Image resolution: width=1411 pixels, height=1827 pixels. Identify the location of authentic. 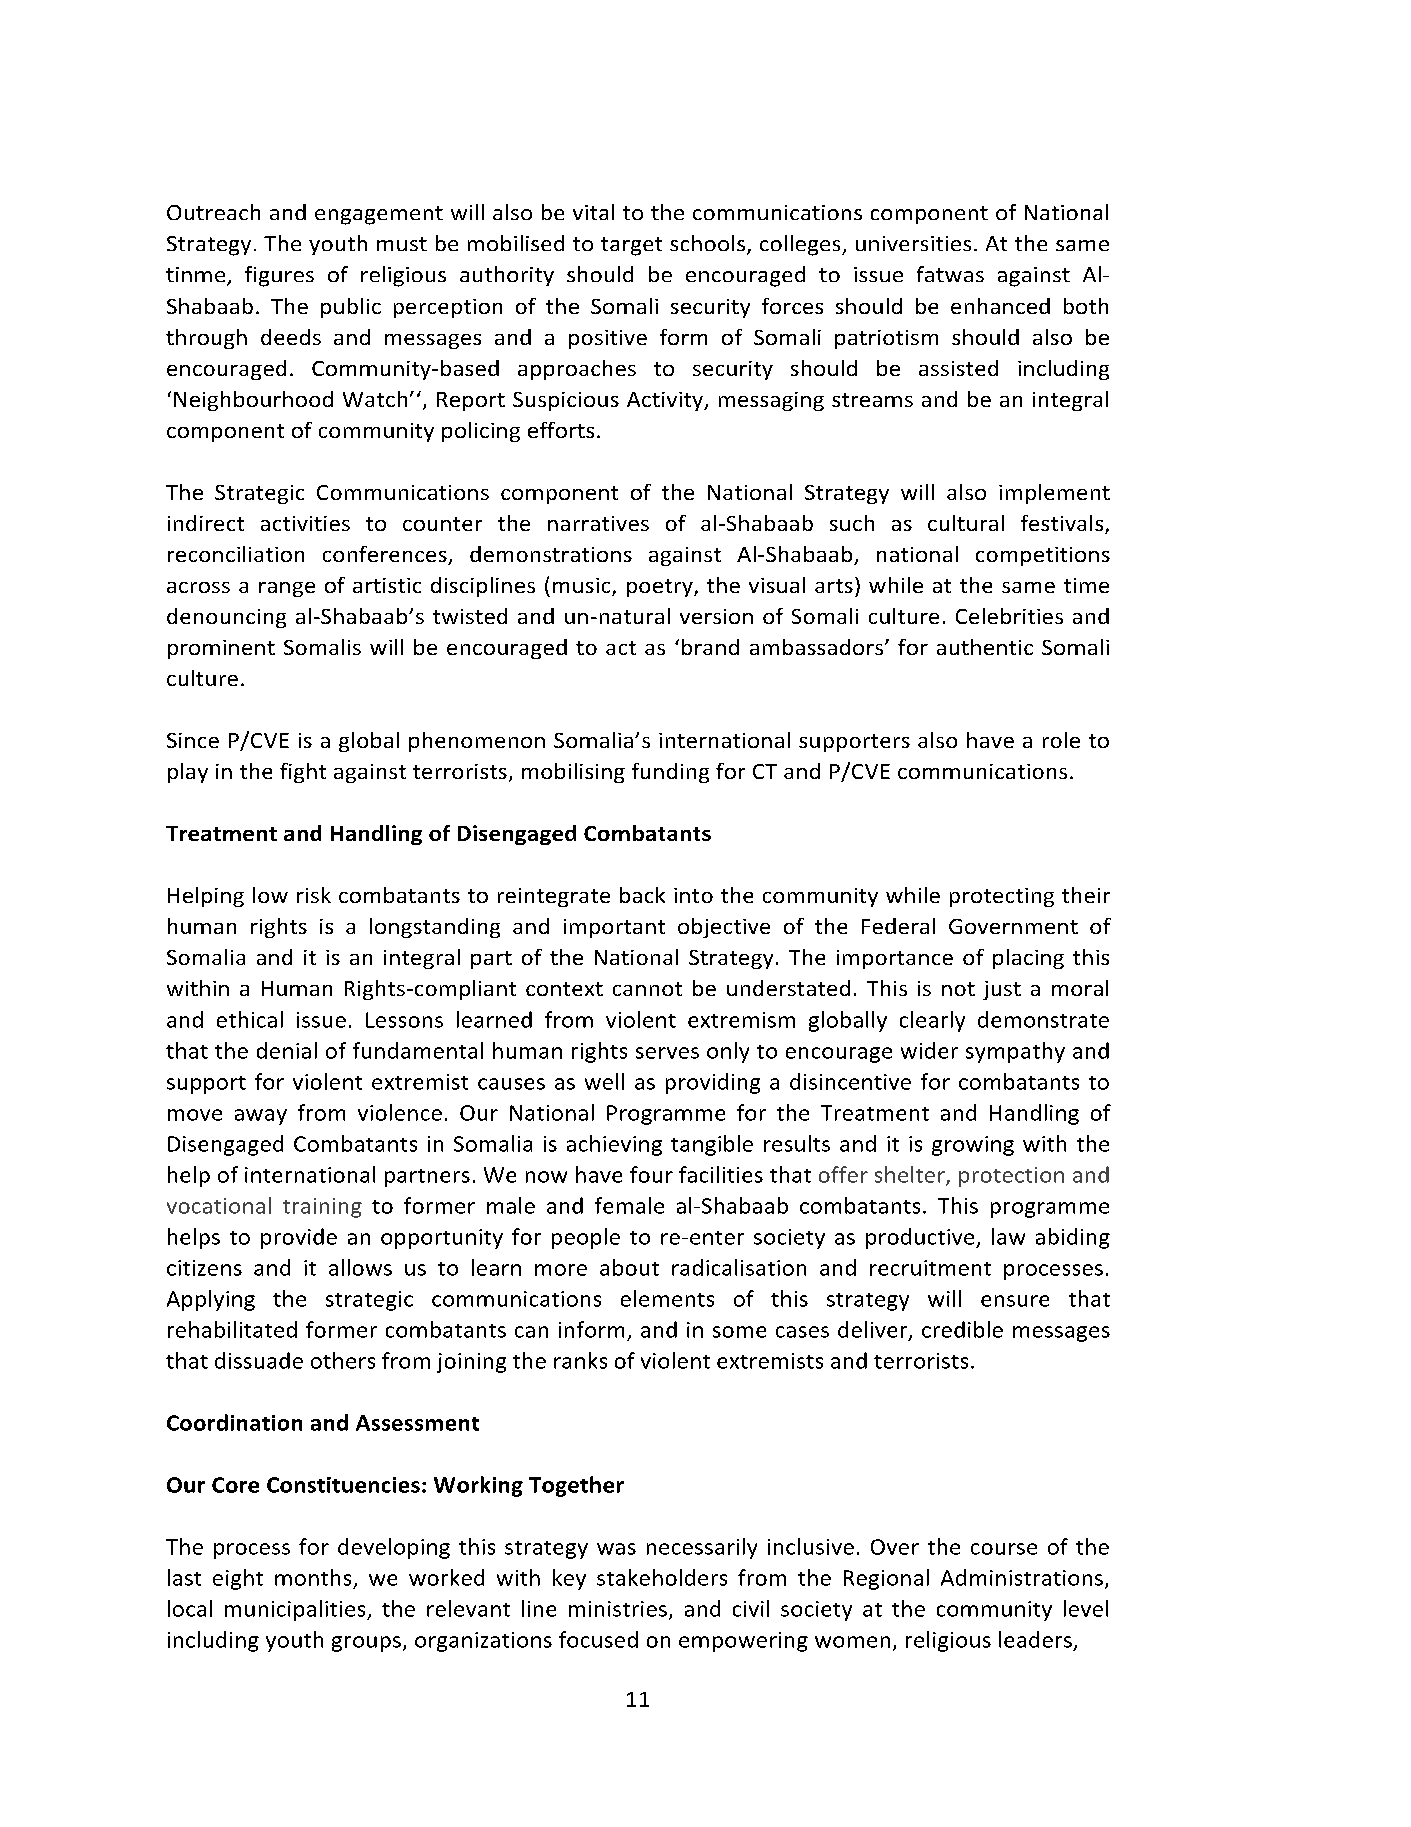
(985, 647).
